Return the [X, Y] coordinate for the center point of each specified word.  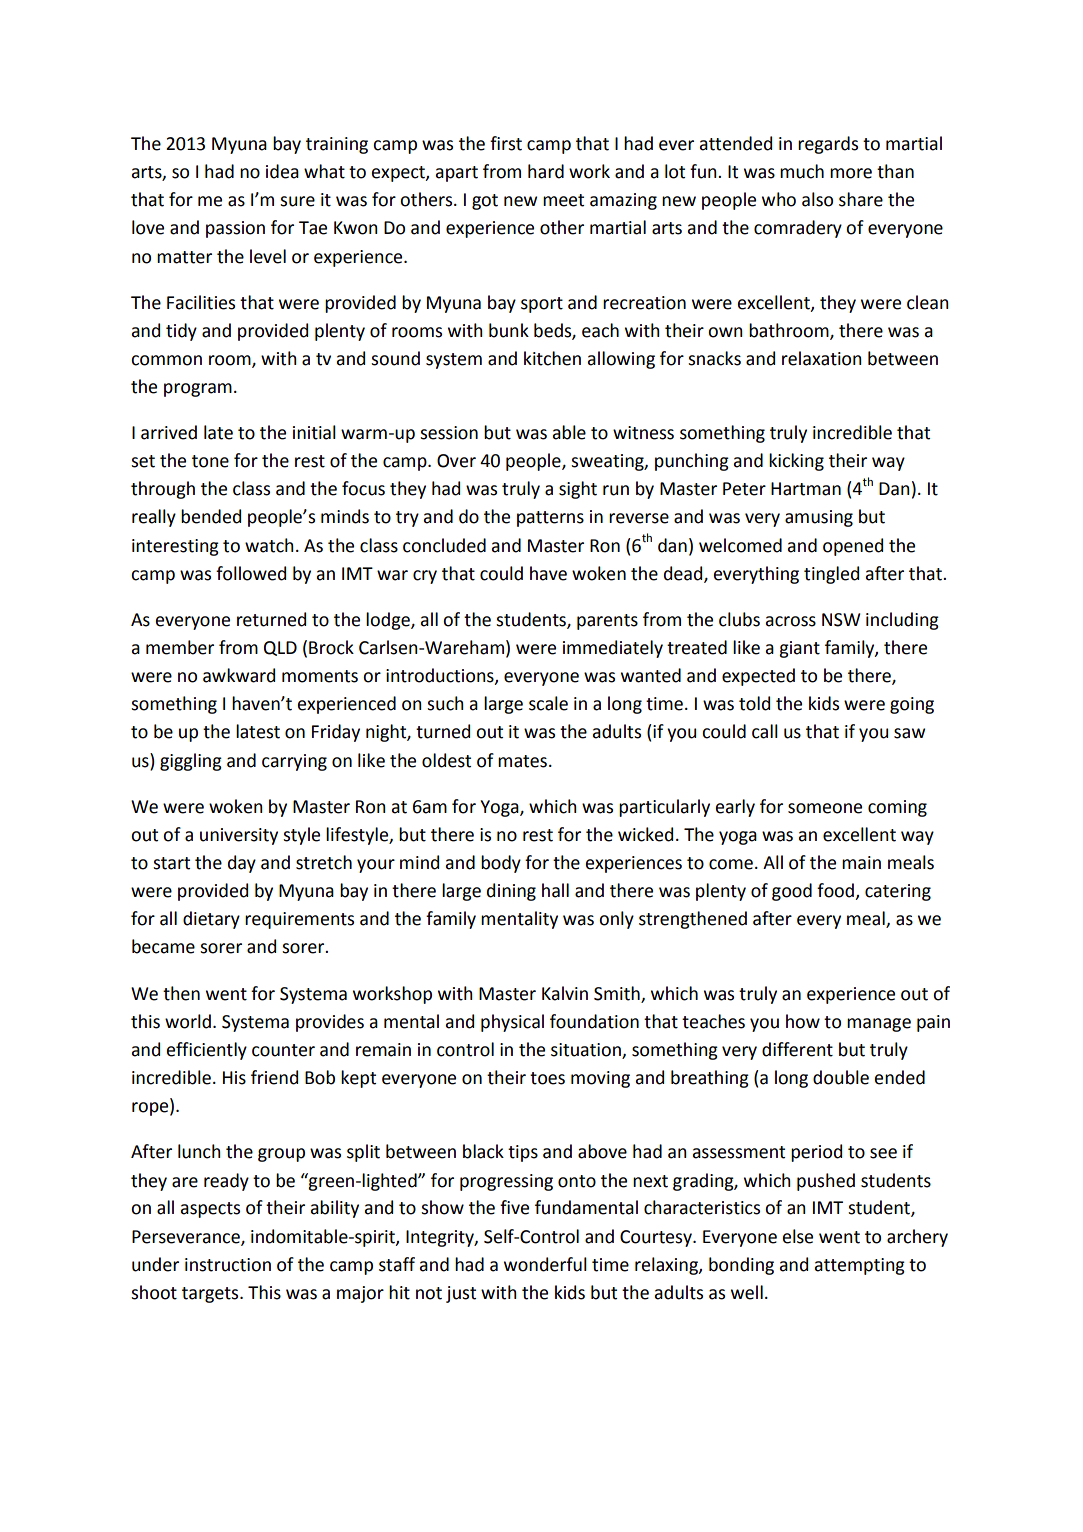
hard [546, 171]
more [851, 173]
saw [909, 733]
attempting [860, 1266]
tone [210, 461]
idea [282, 171]
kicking [796, 462]
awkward [239, 675]
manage [879, 1025]
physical [512, 1023]
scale [548, 703]
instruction [228, 1265]
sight [578, 490]
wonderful [545, 1264]
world [188, 1021]
